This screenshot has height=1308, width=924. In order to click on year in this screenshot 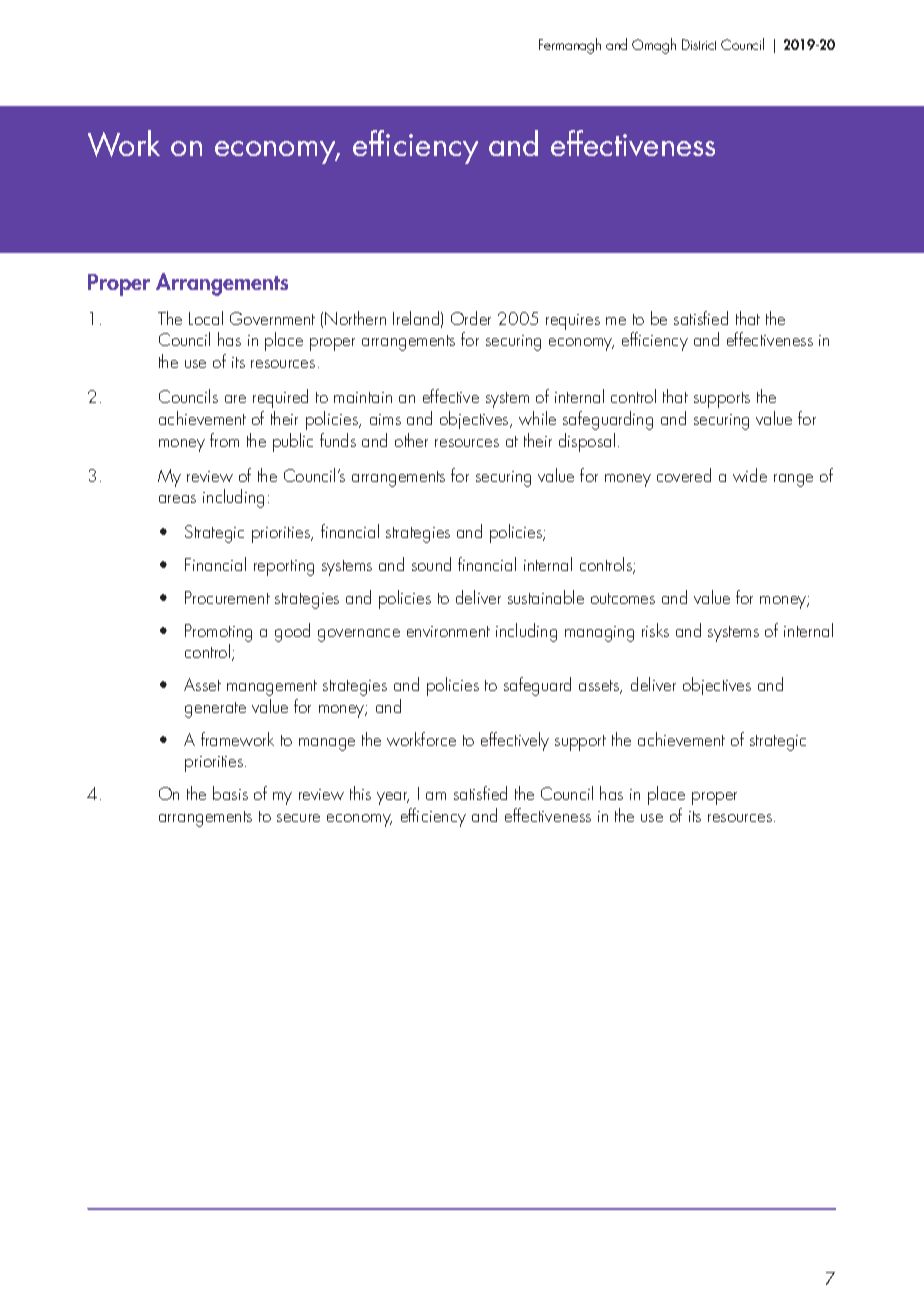, I will do `click(393, 798)`.
